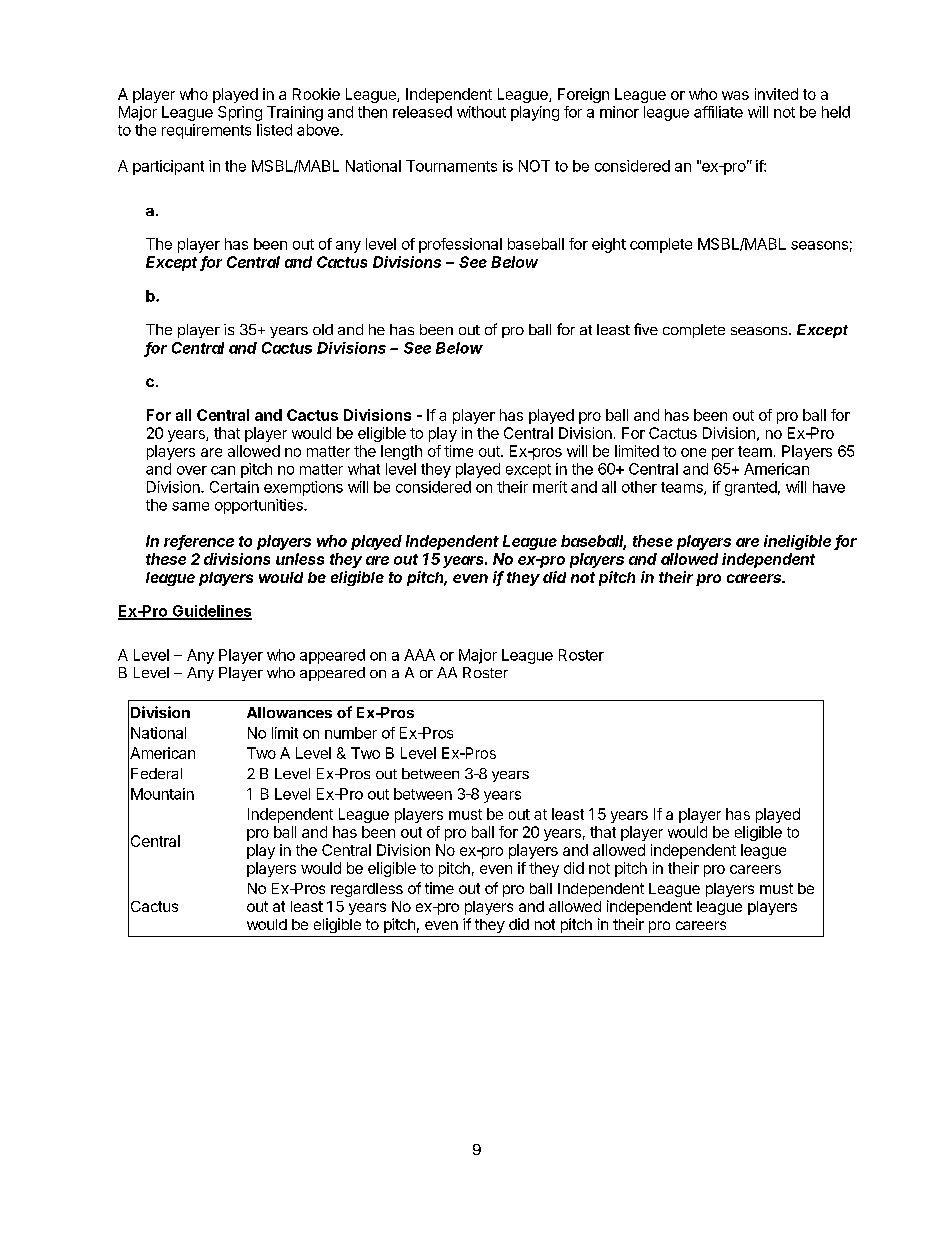 This screenshot has width=952, height=1233. Describe the element at coordinates (367, 890) in the screenshot. I see `regardless` at that location.
